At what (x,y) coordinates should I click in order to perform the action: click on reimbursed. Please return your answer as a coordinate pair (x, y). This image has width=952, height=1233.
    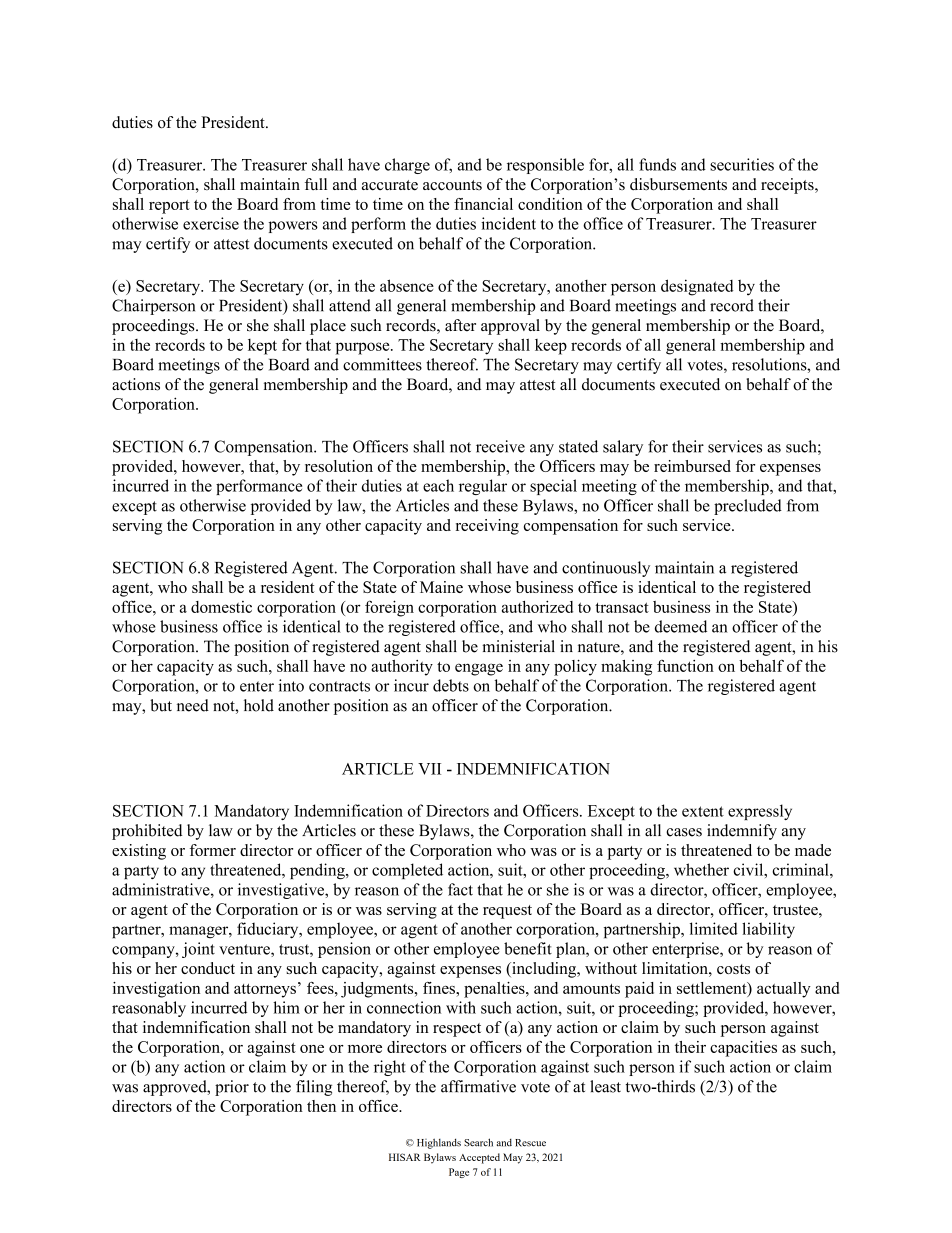
    Looking at the image, I should click on (692, 466).
